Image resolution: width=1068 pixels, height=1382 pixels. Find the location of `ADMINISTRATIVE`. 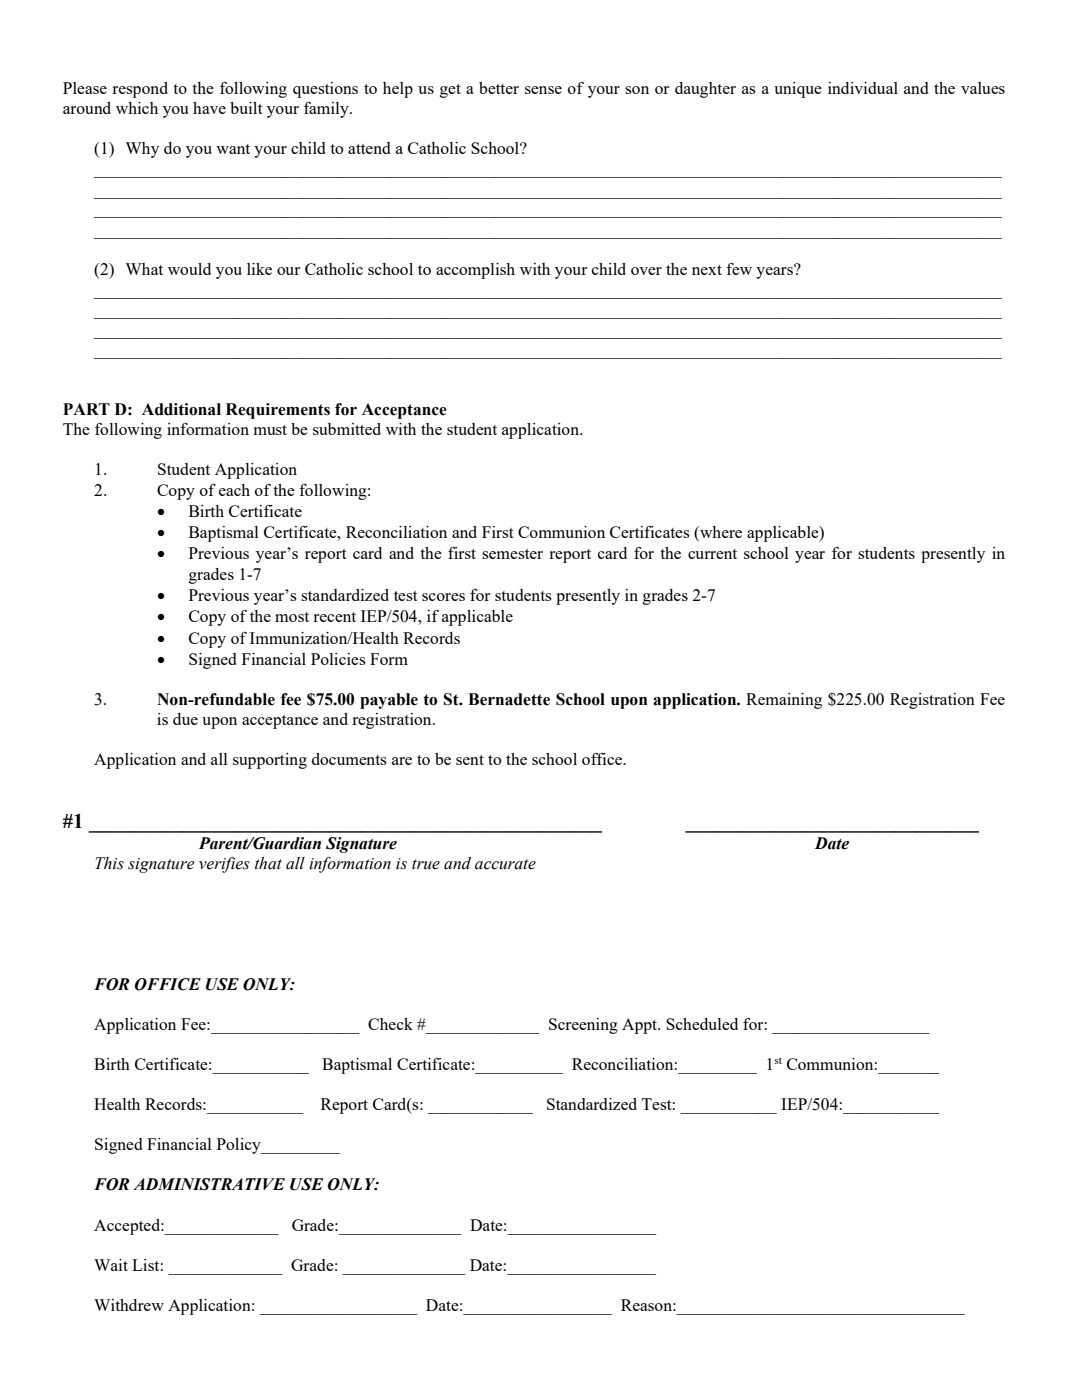

ADMINISTRATIVE is located at coordinates (209, 1184).
